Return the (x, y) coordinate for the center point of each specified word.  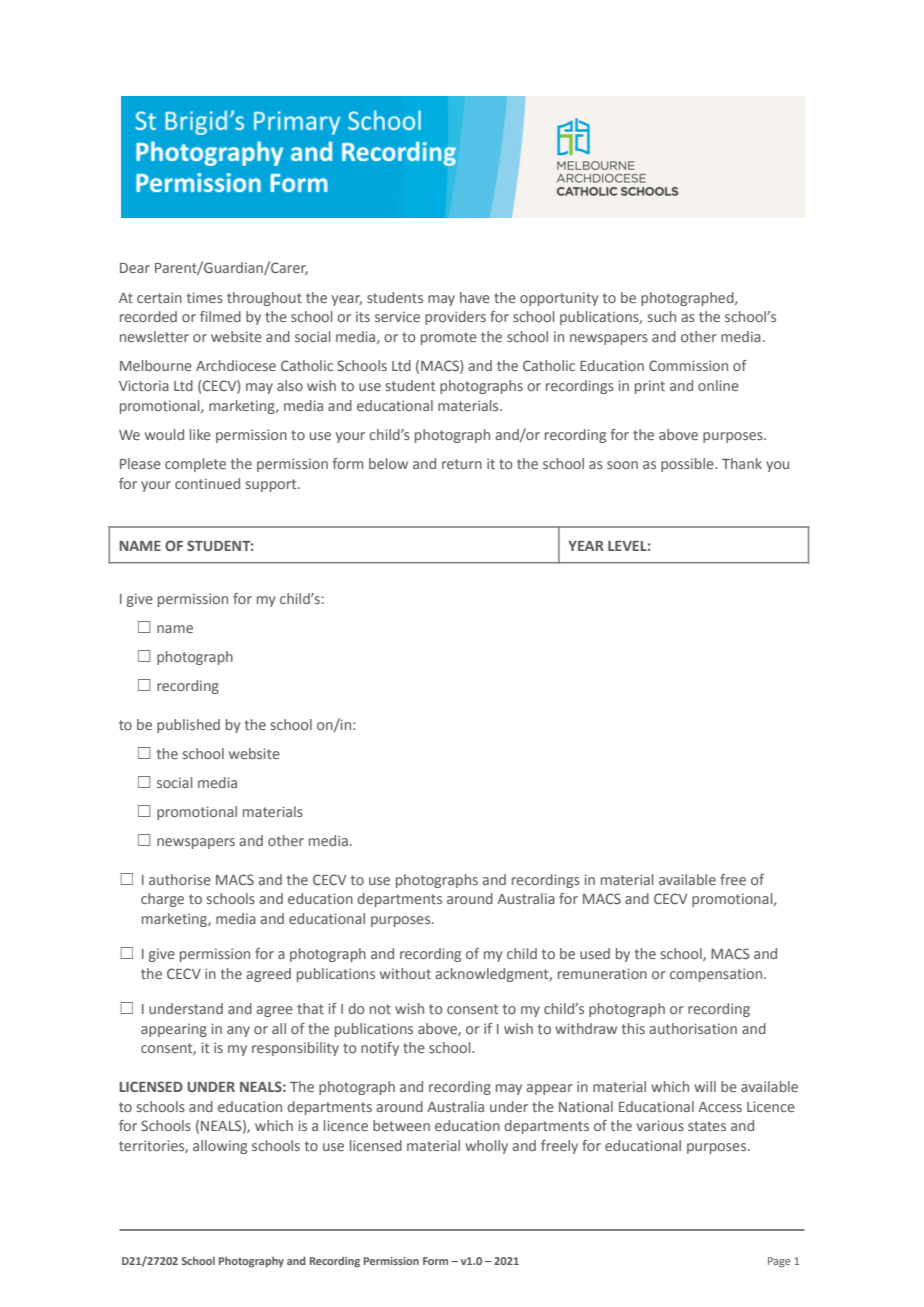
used (595, 953)
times (205, 297)
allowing (220, 1147)
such (662, 316)
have (475, 297)
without (405, 973)
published (188, 726)
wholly (486, 1147)
